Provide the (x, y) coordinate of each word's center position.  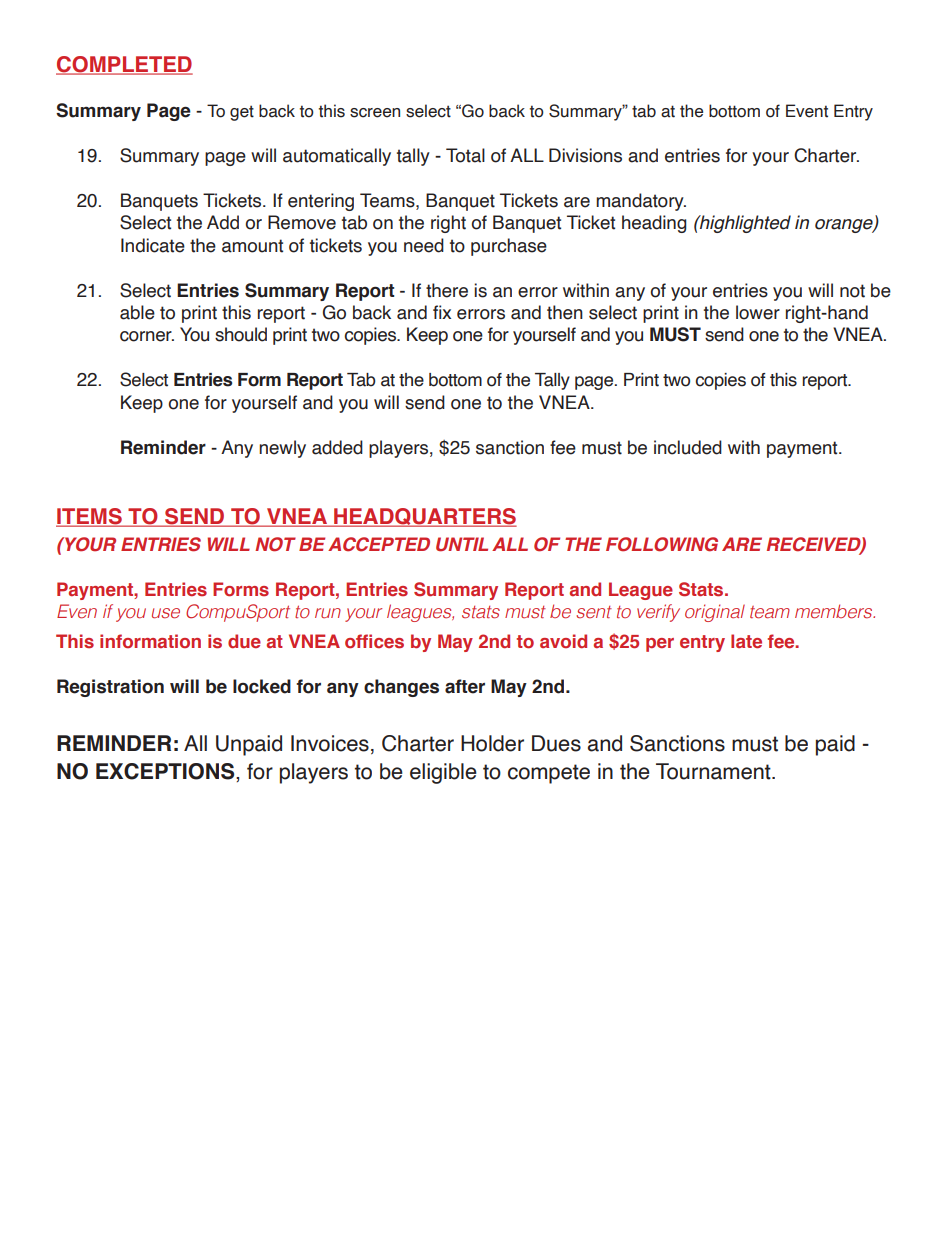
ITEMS (90, 517)
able (137, 312)
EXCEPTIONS (166, 771)
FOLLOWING (662, 544)
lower (758, 312)
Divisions (585, 155)
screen (375, 113)
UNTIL (462, 544)
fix (442, 312)
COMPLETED (124, 65)
